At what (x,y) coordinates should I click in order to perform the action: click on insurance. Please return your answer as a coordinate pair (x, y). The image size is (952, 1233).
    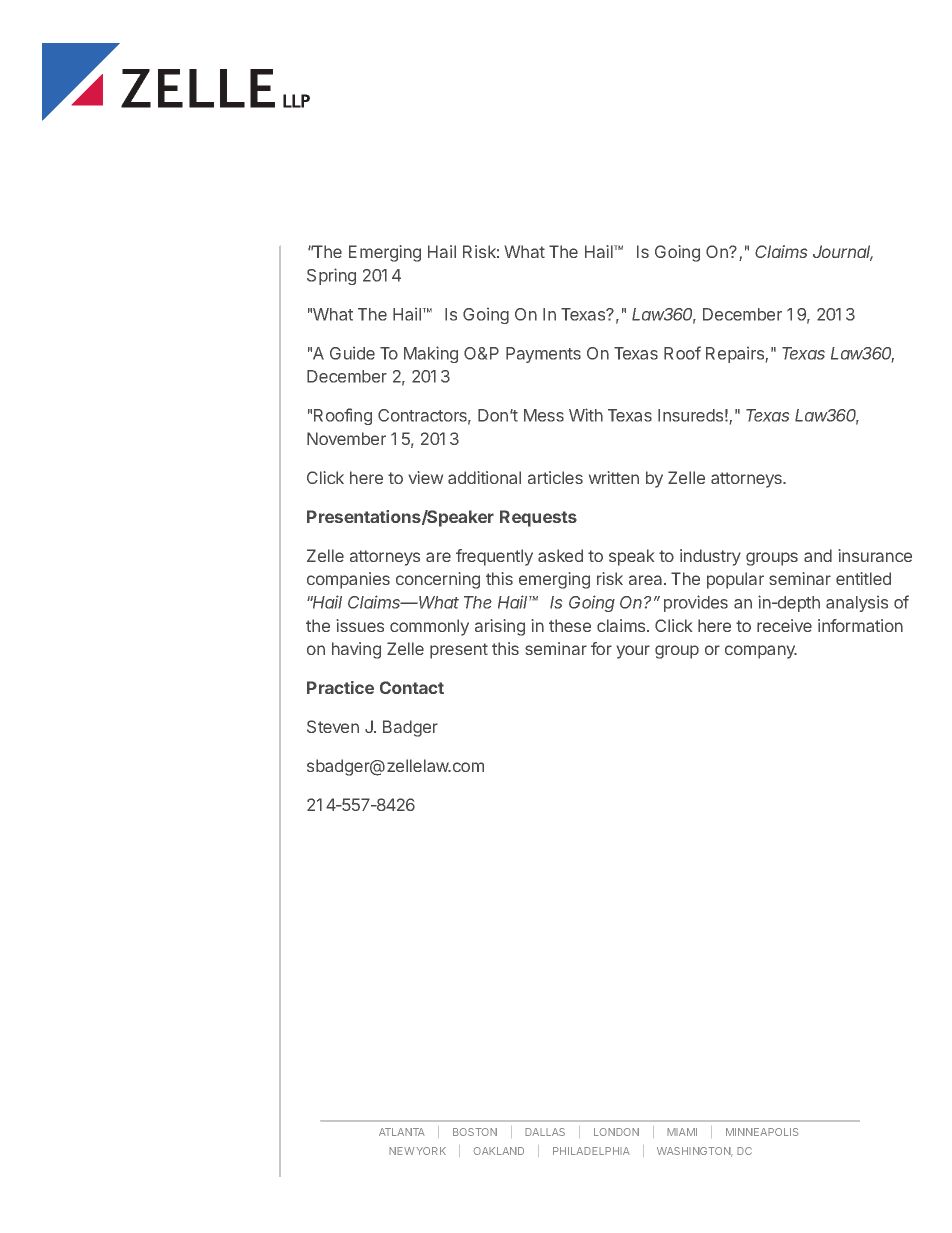
    Looking at the image, I should click on (875, 555).
